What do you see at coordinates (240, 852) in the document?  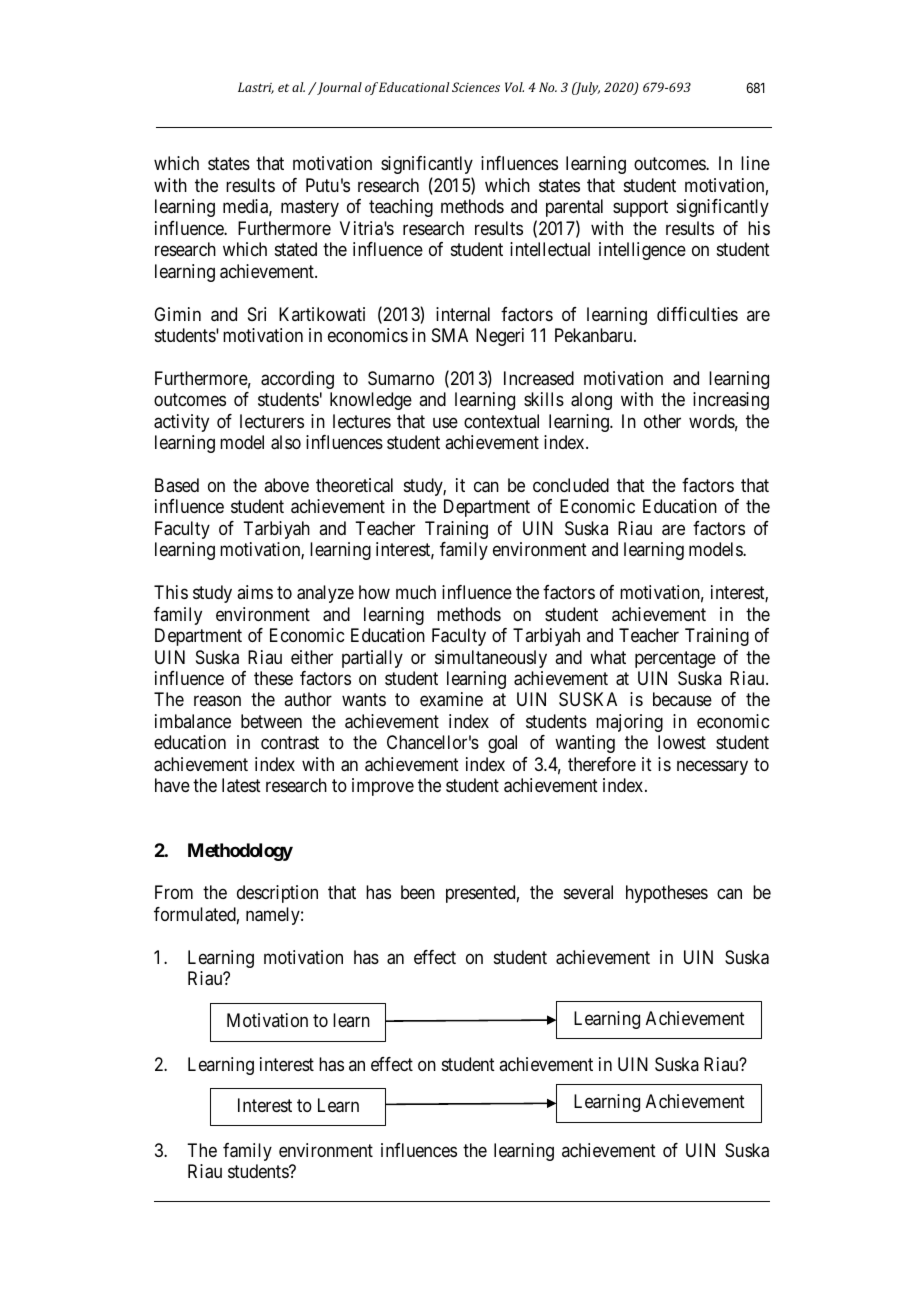 I see `Methodology` at bounding box center [240, 852].
